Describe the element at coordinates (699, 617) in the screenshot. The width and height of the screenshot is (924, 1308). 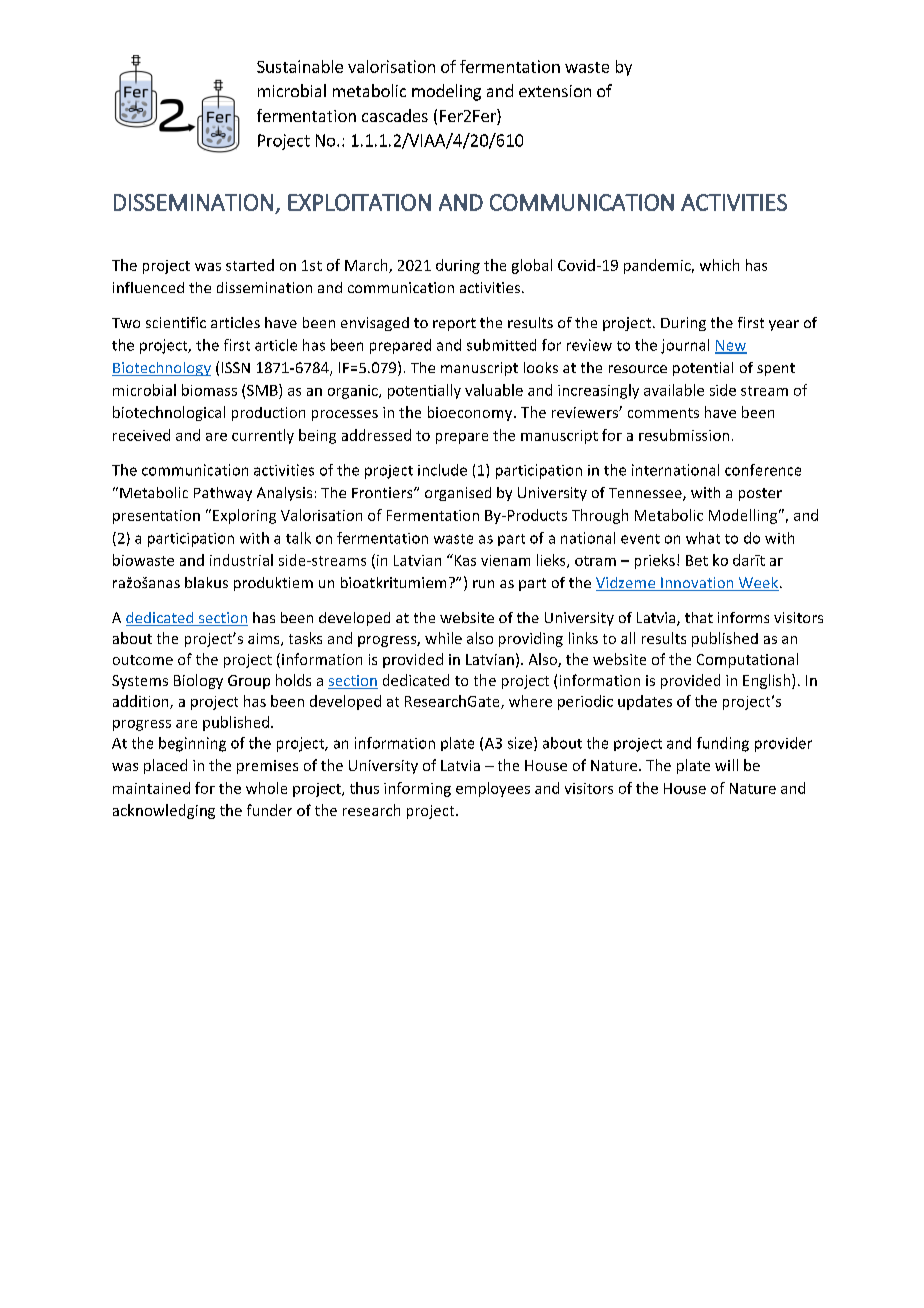
I see `that` at that location.
